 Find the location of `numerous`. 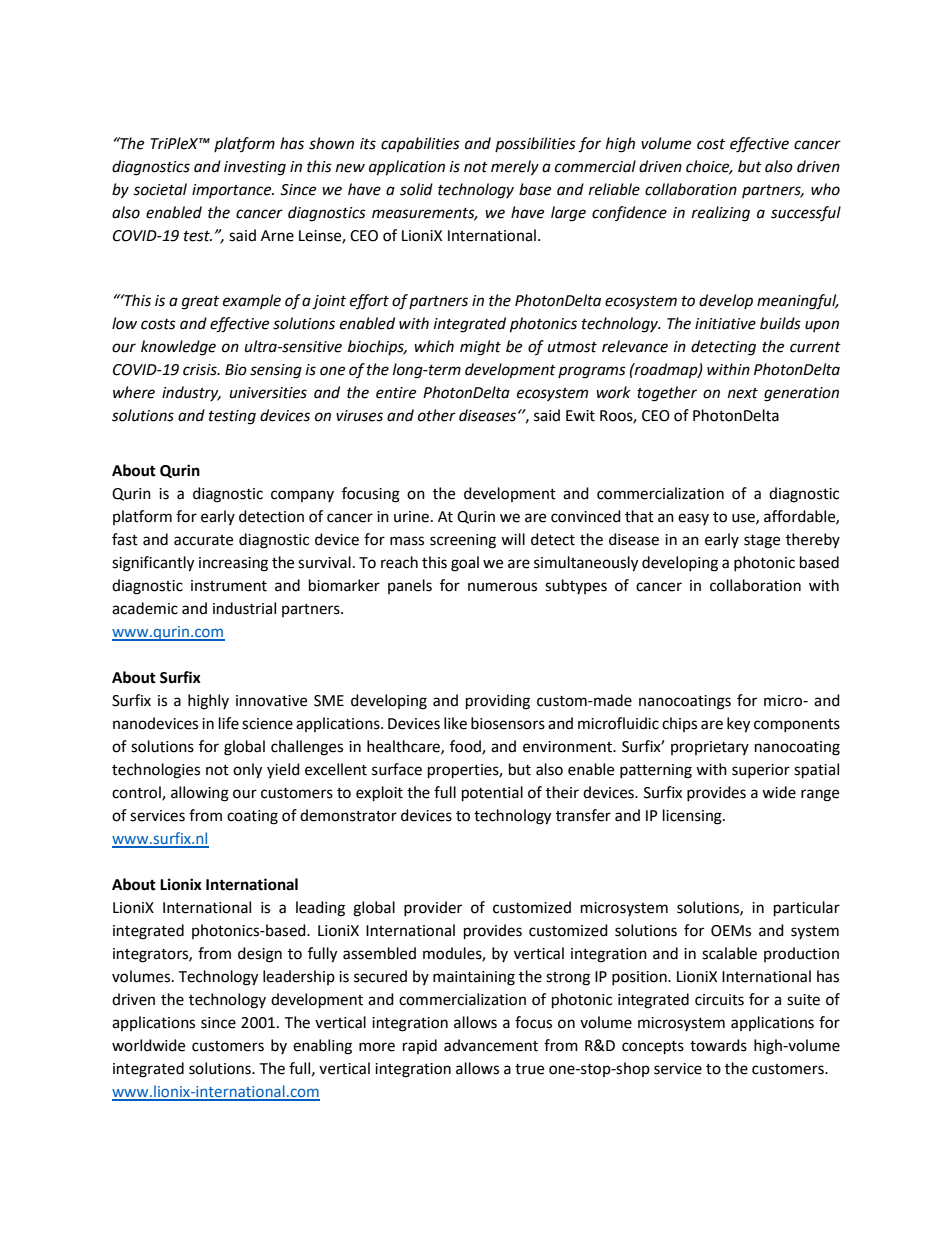

numerous is located at coordinates (502, 587).
